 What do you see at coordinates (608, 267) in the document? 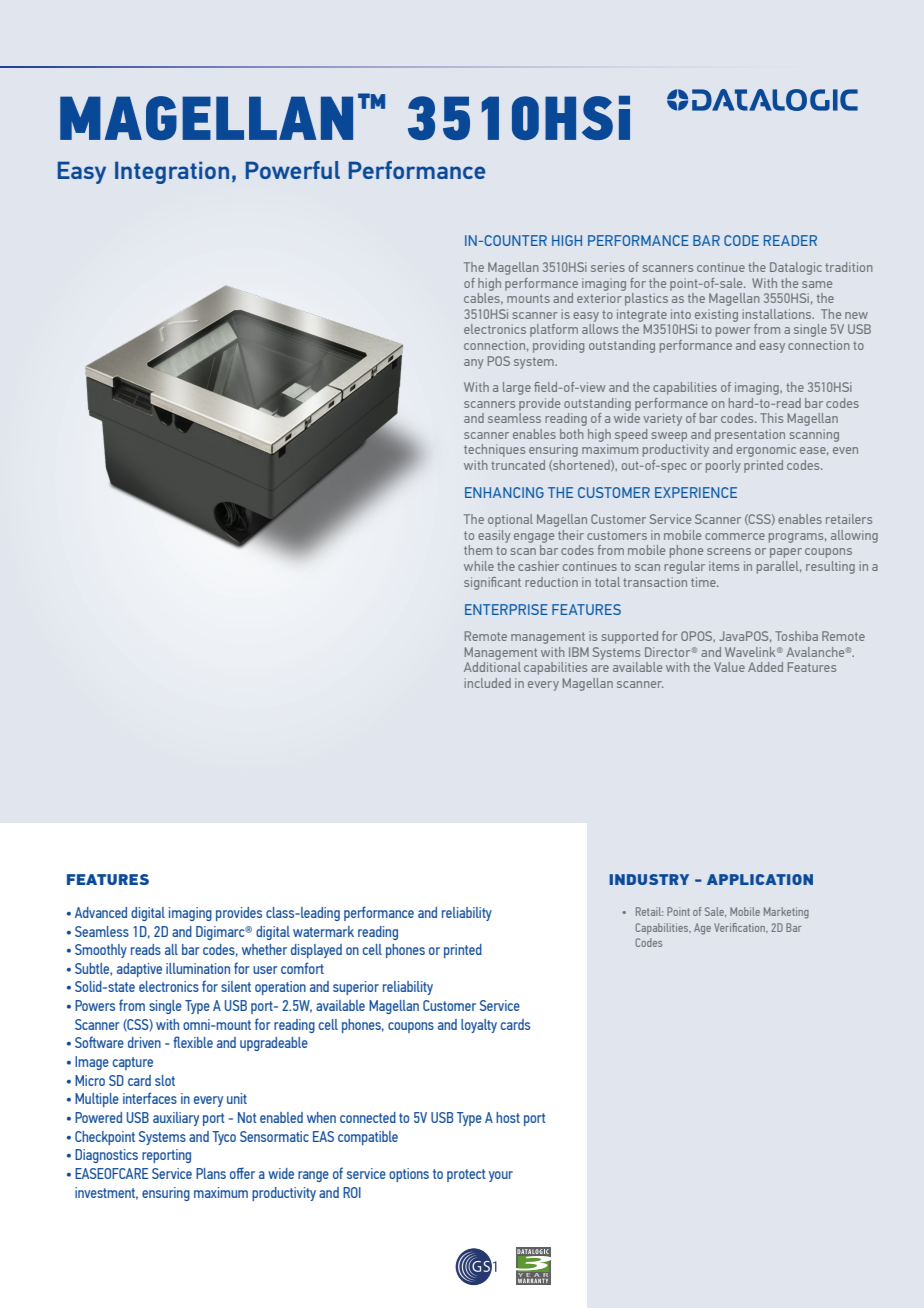
I see `series` at bounding box center [608, 267].
